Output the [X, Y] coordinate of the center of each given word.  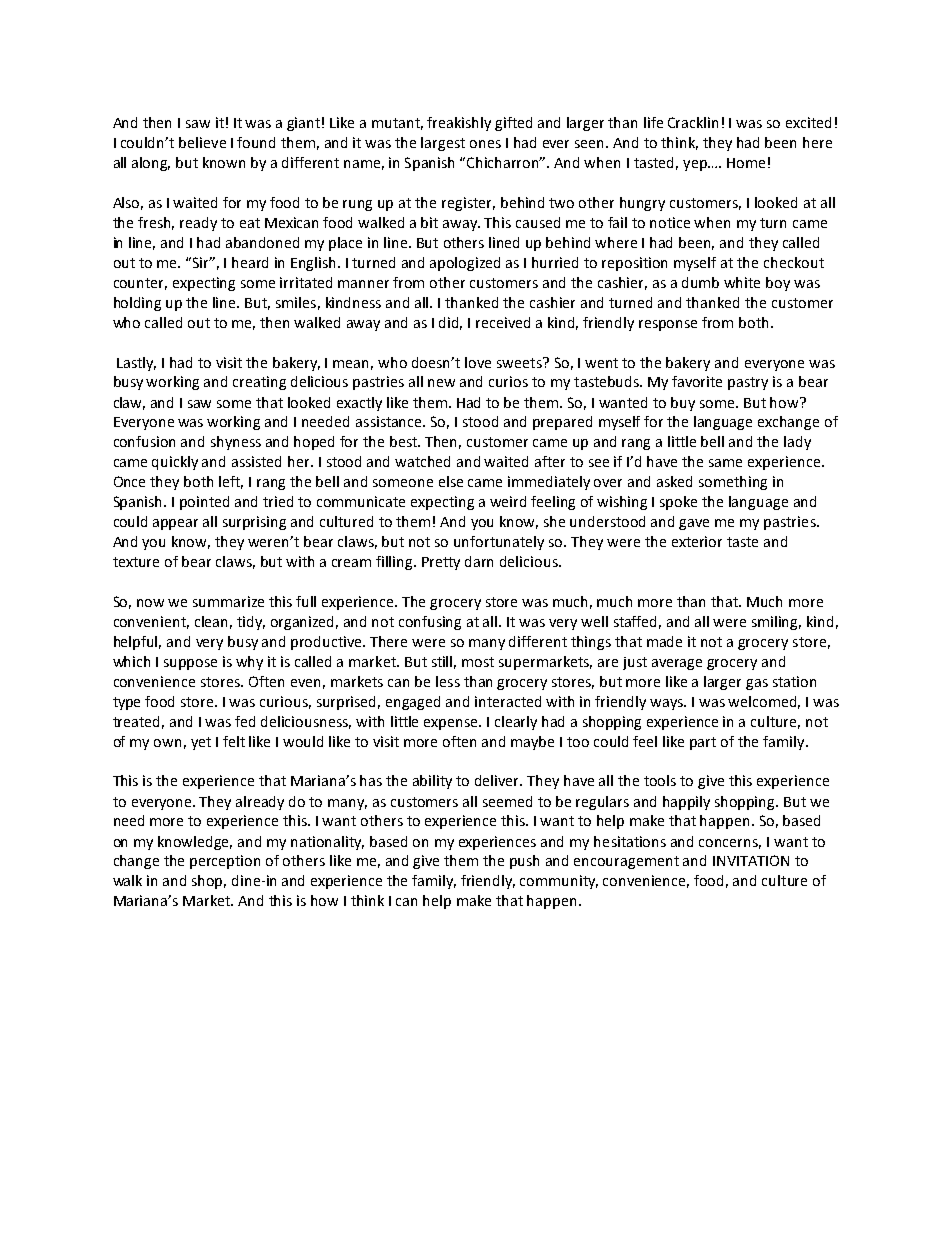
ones [485, 144]
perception [225, 862]
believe [202, 142]
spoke [678, 503]
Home [746, 163]
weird [508, 501]
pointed [204, 503]
